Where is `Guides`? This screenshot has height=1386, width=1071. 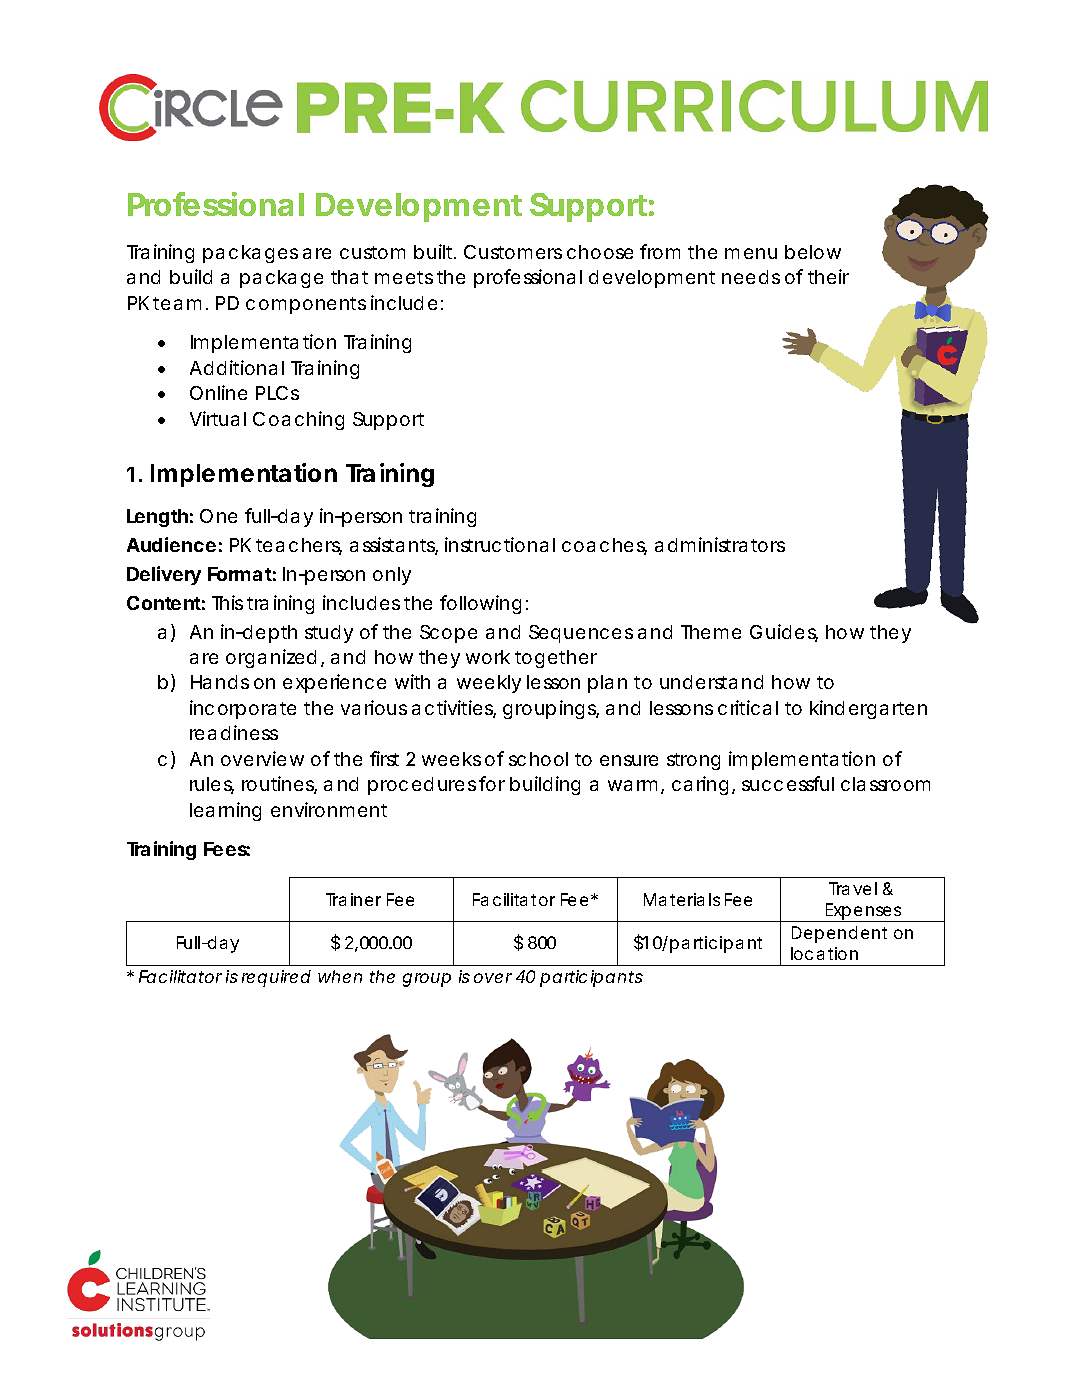
Guides is located at coordinates (784, 633).
